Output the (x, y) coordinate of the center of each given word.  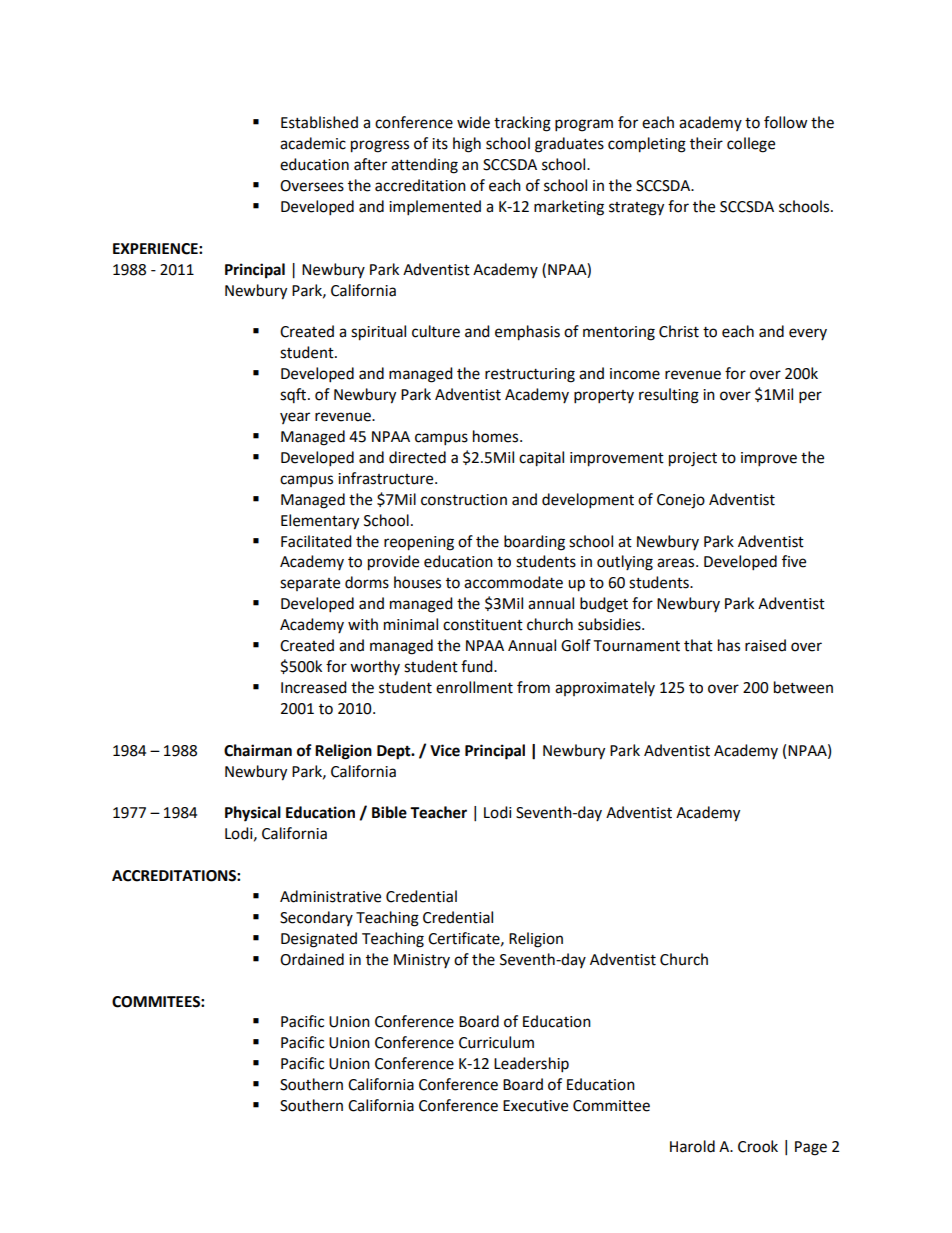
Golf (576, 645)
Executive (535, 1106)
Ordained (312, 959)
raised (765, 645)
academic (313, 143)
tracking (522, 124)
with (363, 624)
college (751, 145)
